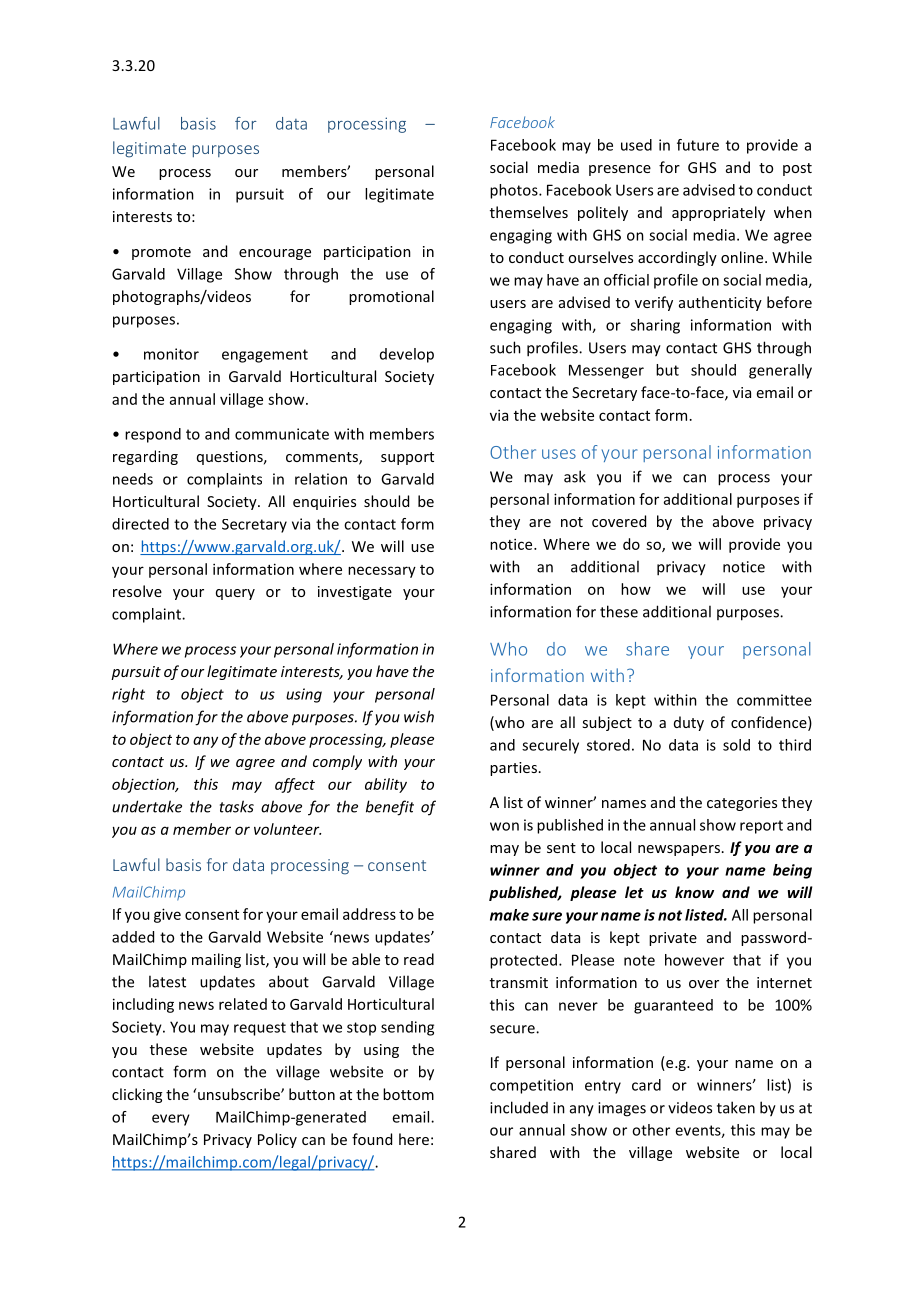 Image resolution: width=924 pixels, height=1308 pixels. Describe the element at coordinates (161, 253) in the screenshot. I see `promote` at that location.
